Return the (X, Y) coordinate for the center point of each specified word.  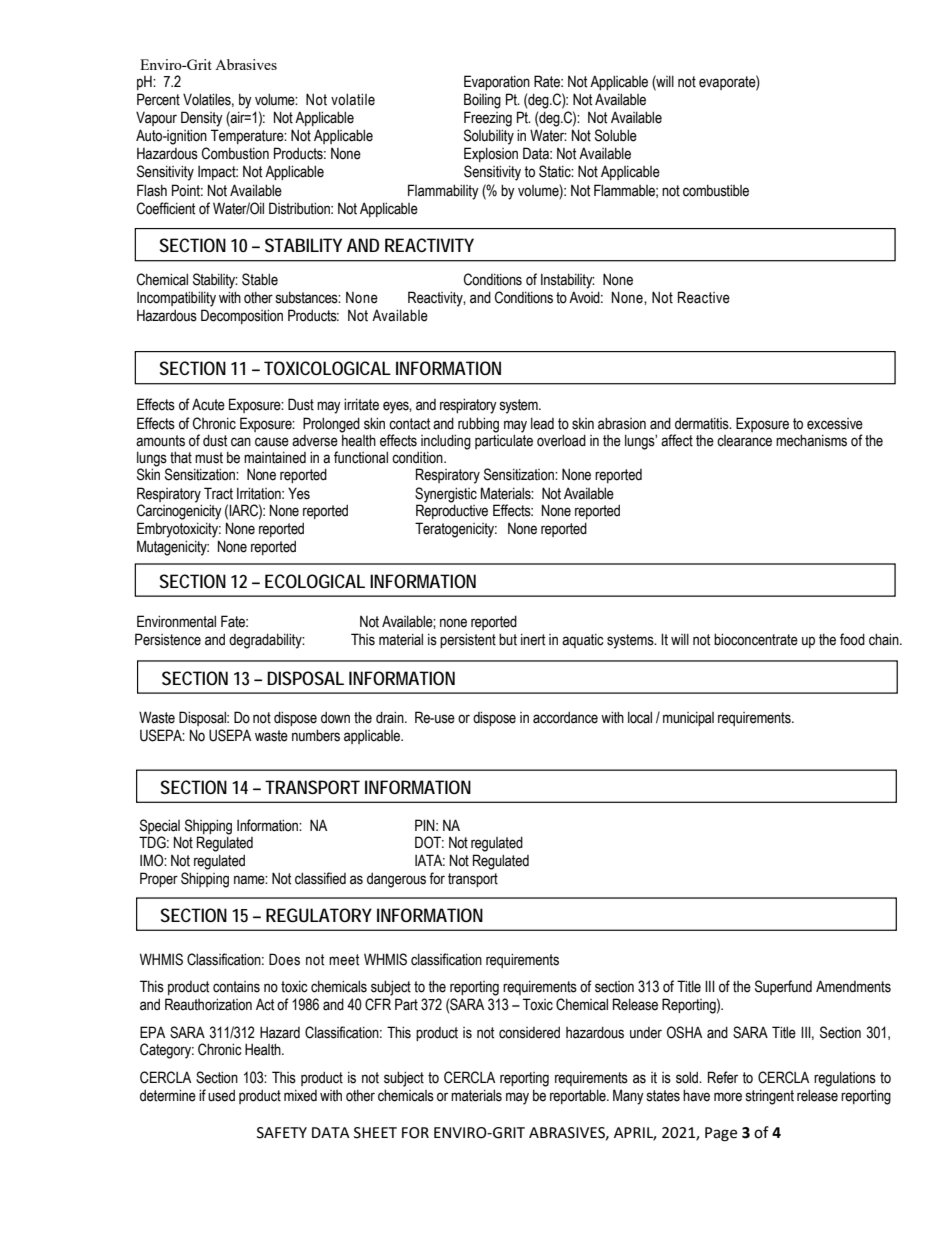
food (852, 639)
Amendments (853, 986)
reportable (579, 1096)
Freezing (488, 119)
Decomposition (242, 316)
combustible (716, 190)
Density (202, 119)
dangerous (396, 880)
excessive (835, 424)
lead (542, 424)
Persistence (168, 639)
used (221, 1096)
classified (320, 878)
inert (533, 640)
